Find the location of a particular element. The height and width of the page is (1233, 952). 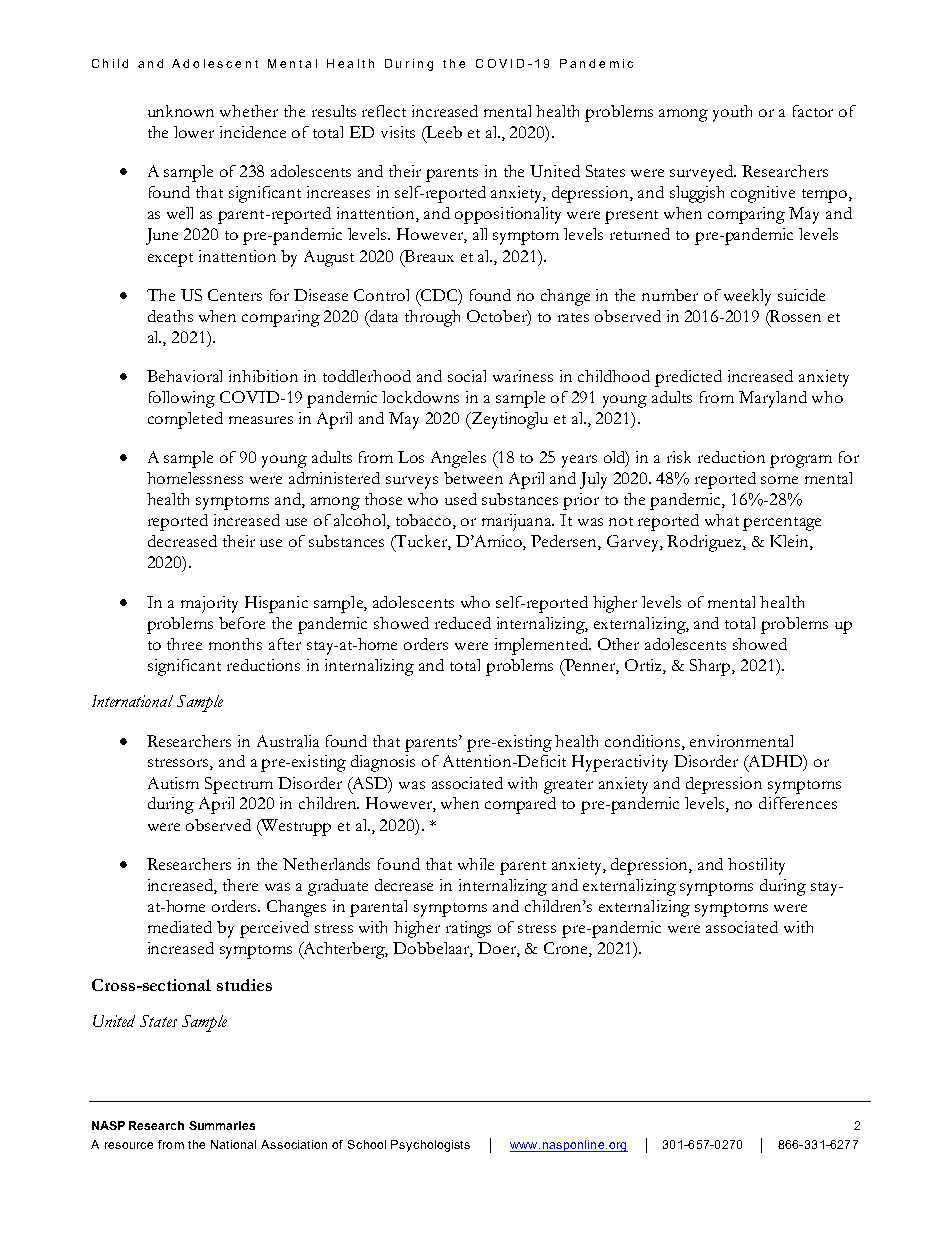

Psychologists is located at coordinates (430, 1146).
